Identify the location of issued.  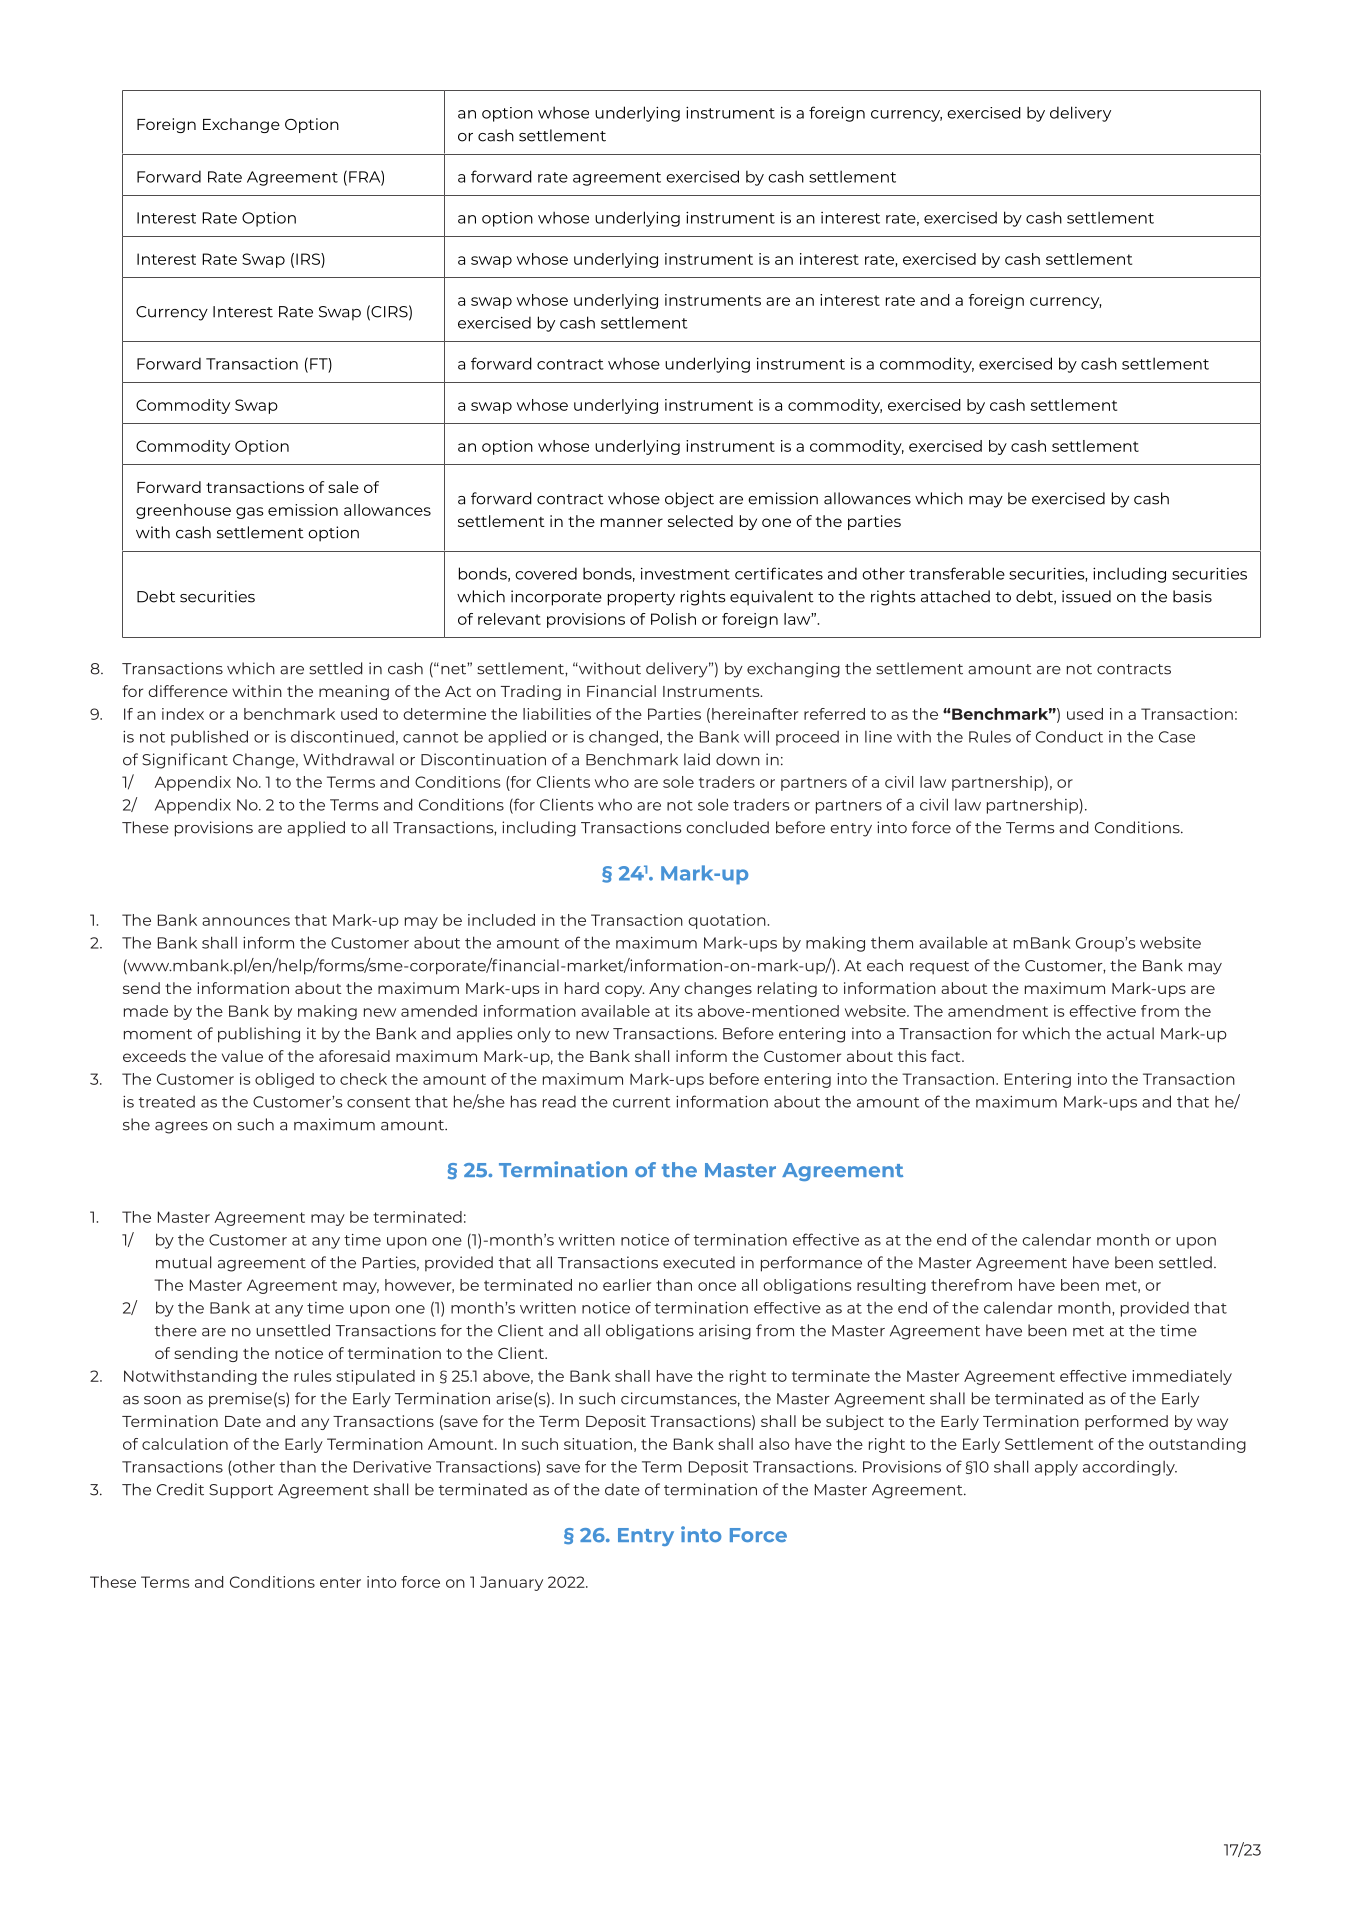
(1086, 596).
